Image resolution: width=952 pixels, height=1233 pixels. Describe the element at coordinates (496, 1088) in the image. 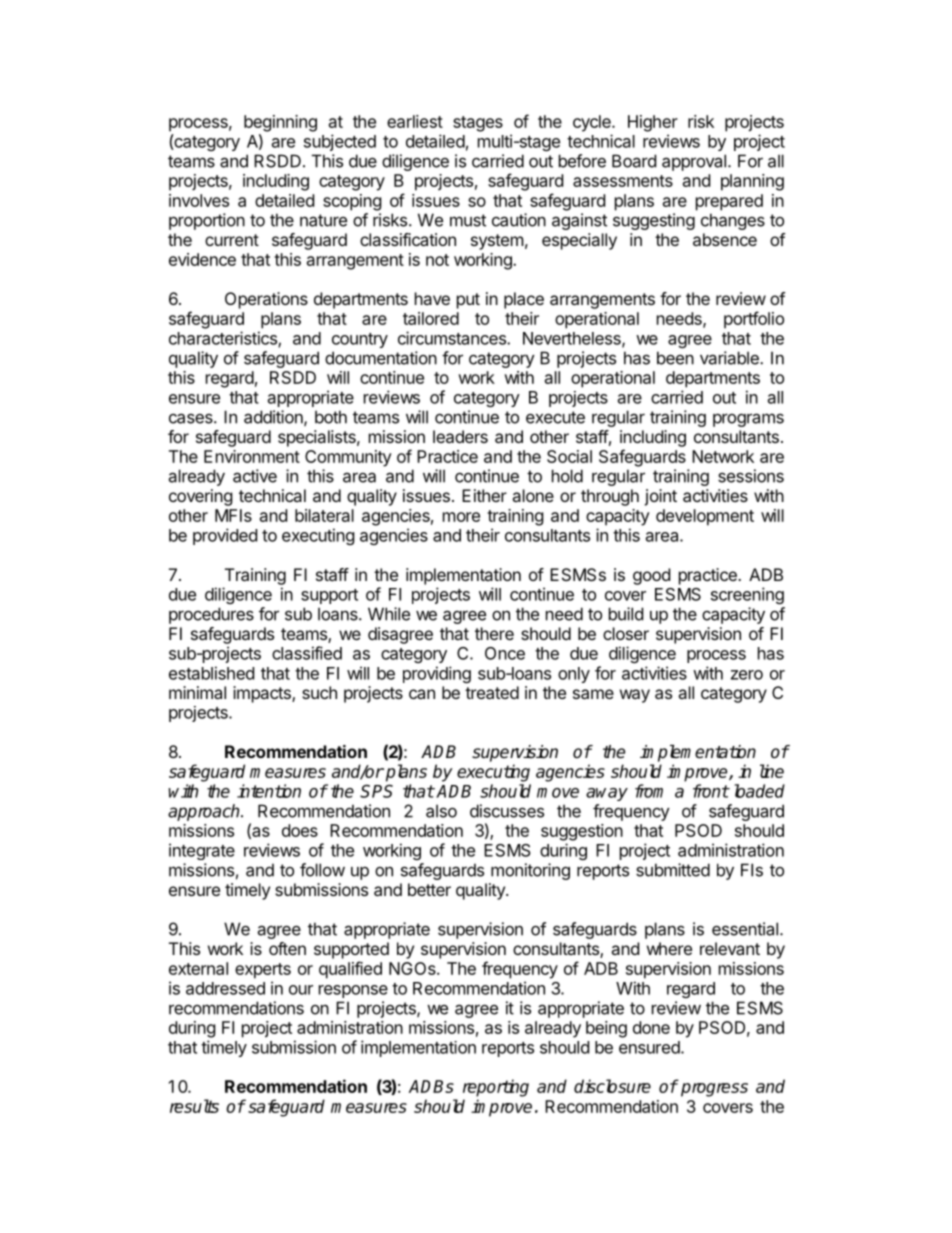

I see `reporting` at that location.
